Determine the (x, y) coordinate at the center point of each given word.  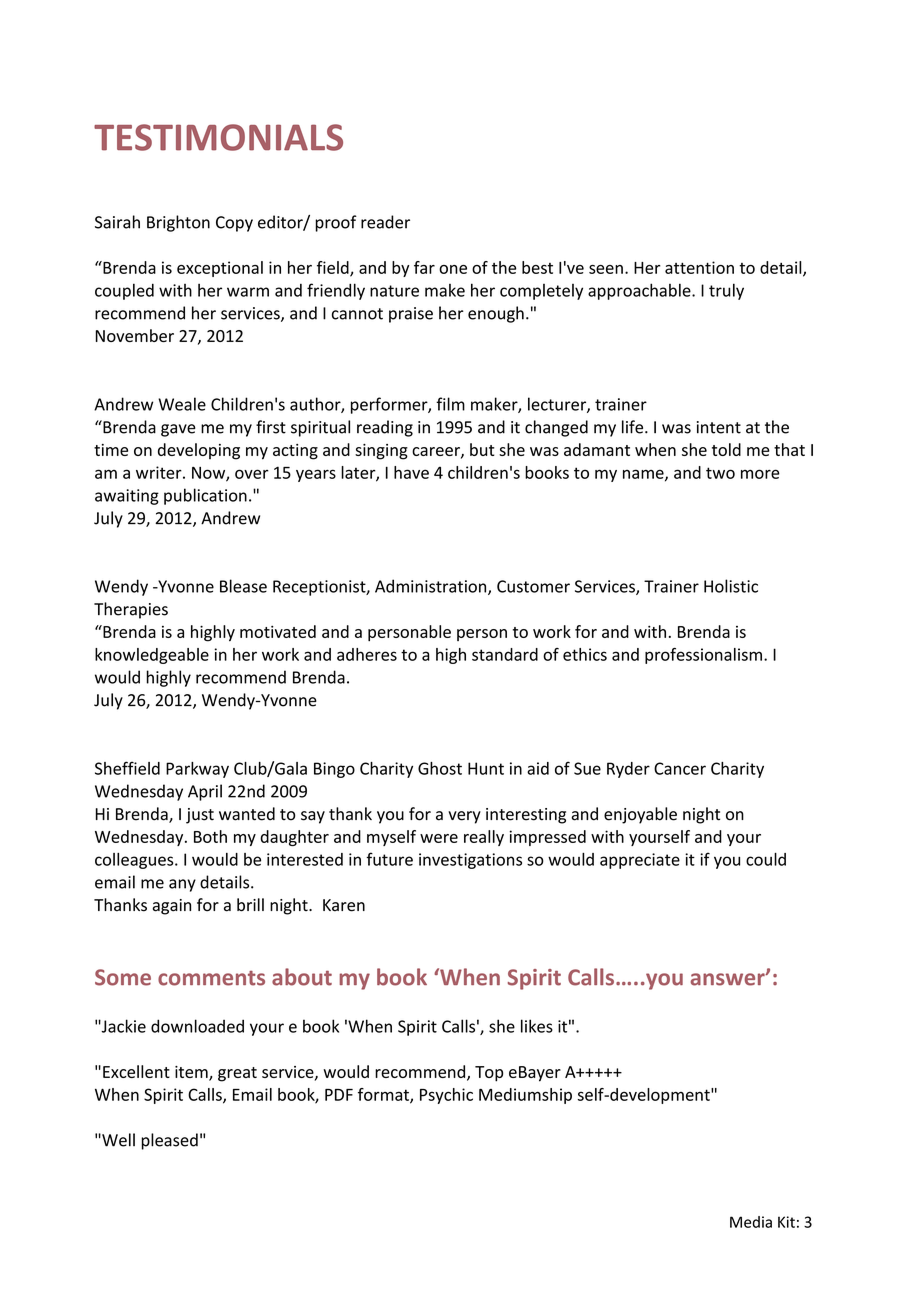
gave (178, 430)
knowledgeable (152, 656)
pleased (169, 1141)
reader (385, 222)
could (766, 859)
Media (751, 1222)
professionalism (703, 656)
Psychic (446, 1096)
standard (505, 654)
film (450, 404)
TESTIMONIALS (218, 137)
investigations (470, 861)
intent (719, 427)
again (171, 907)
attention (699, 267)
